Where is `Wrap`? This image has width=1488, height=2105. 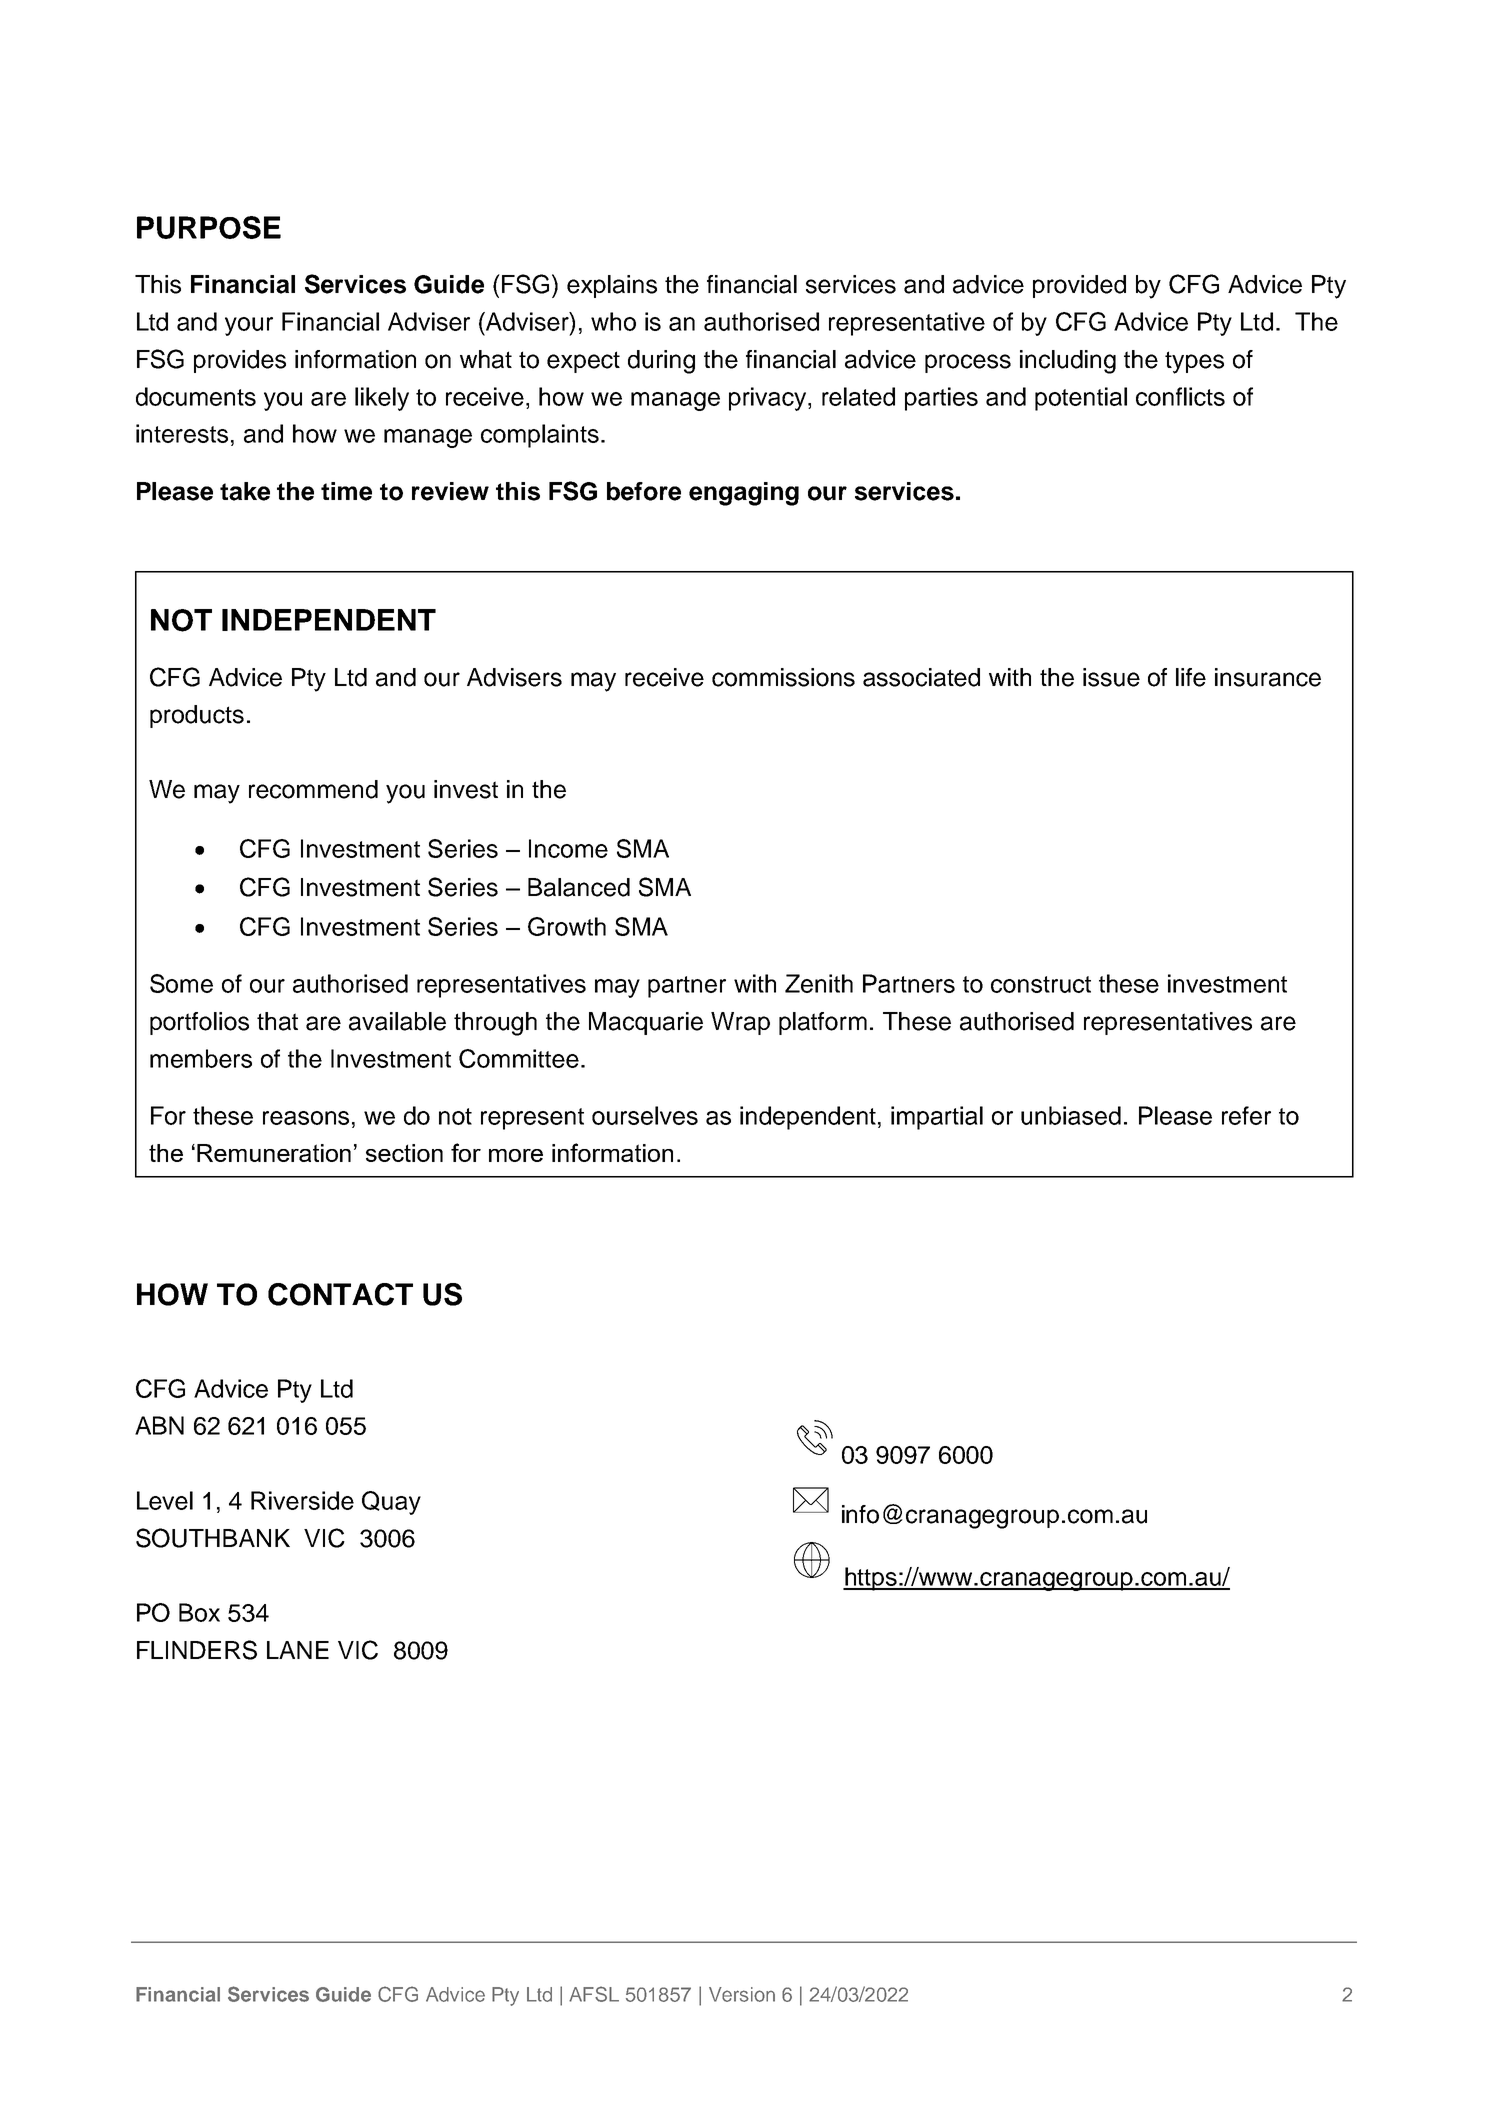
Wrap is located at coordinates (740, 1023).
